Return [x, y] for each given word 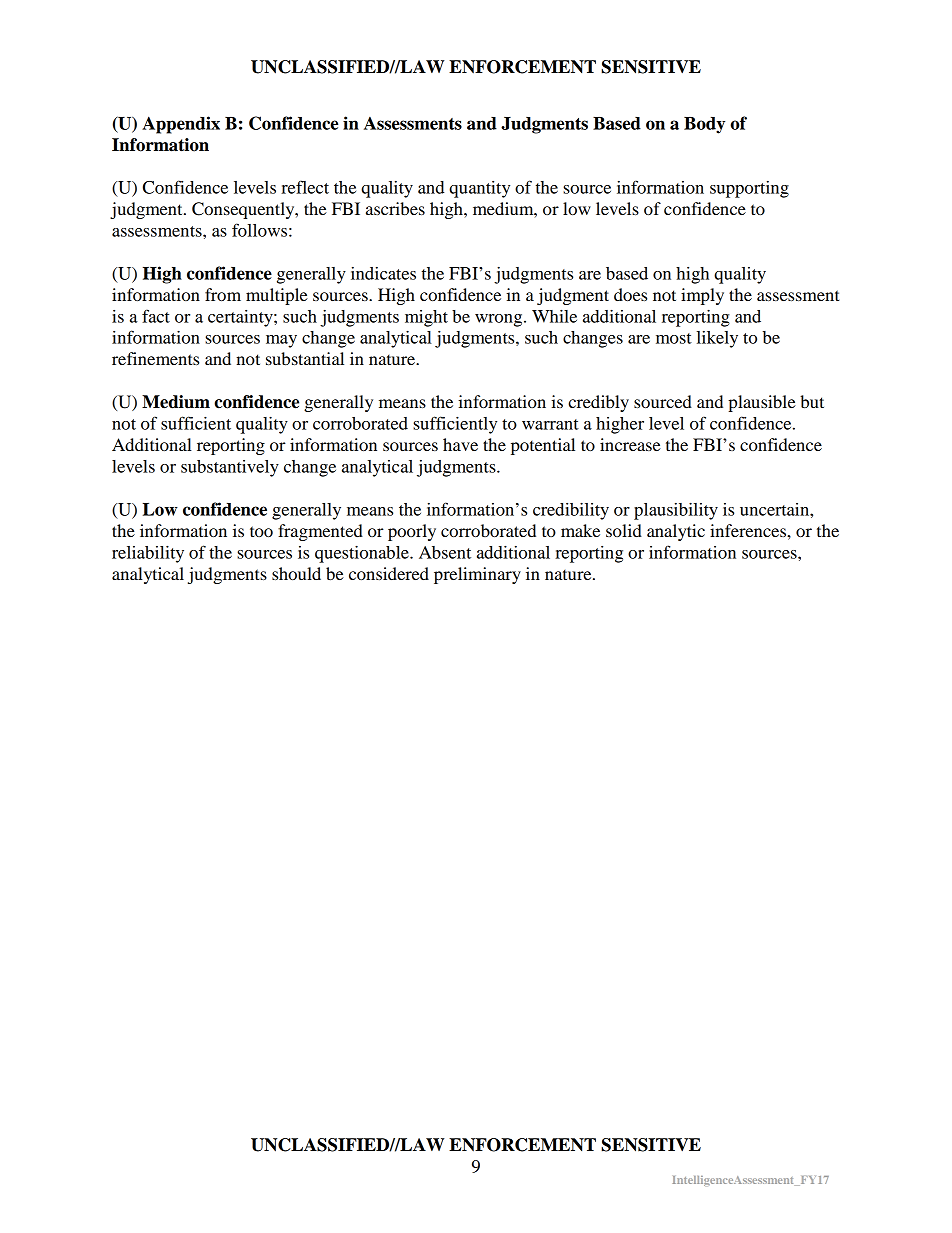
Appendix [181, 125]
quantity [479, 189]
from [223, 294]
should [296, 573]
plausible [762, 403]
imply [702, 296]
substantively [230, 468]
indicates [383, 273]
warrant [550, 424]
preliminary [477, 575]
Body [704, 125]
